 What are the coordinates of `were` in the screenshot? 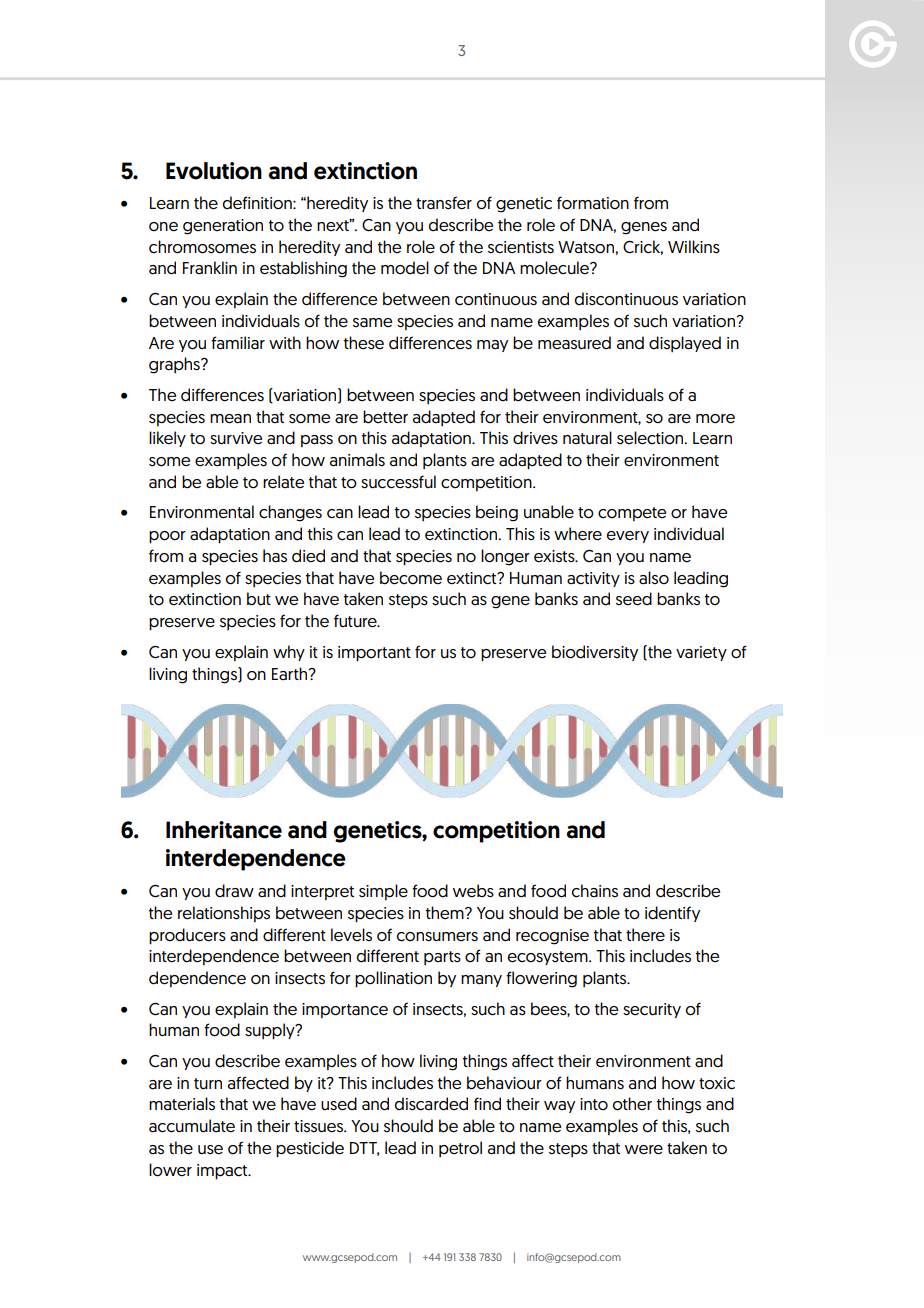 It's located at (644, 1150).
